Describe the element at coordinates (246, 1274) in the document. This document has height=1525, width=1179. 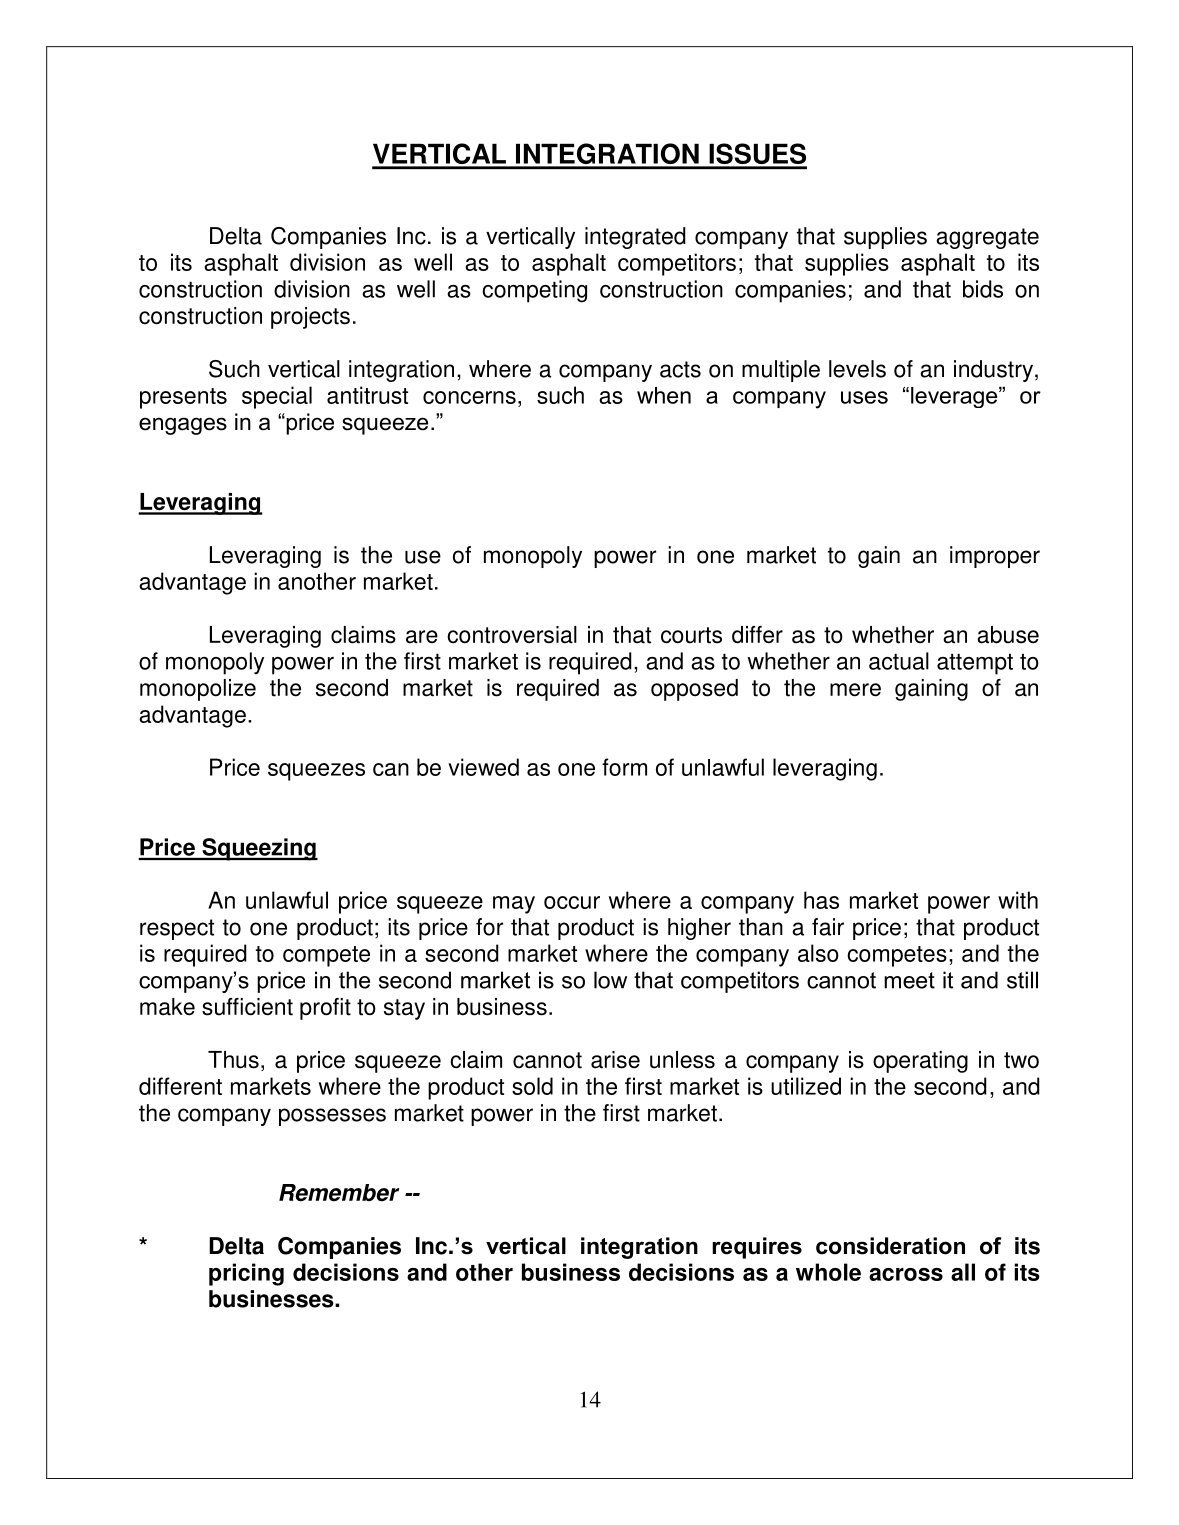
I see `pricing` at that location.
